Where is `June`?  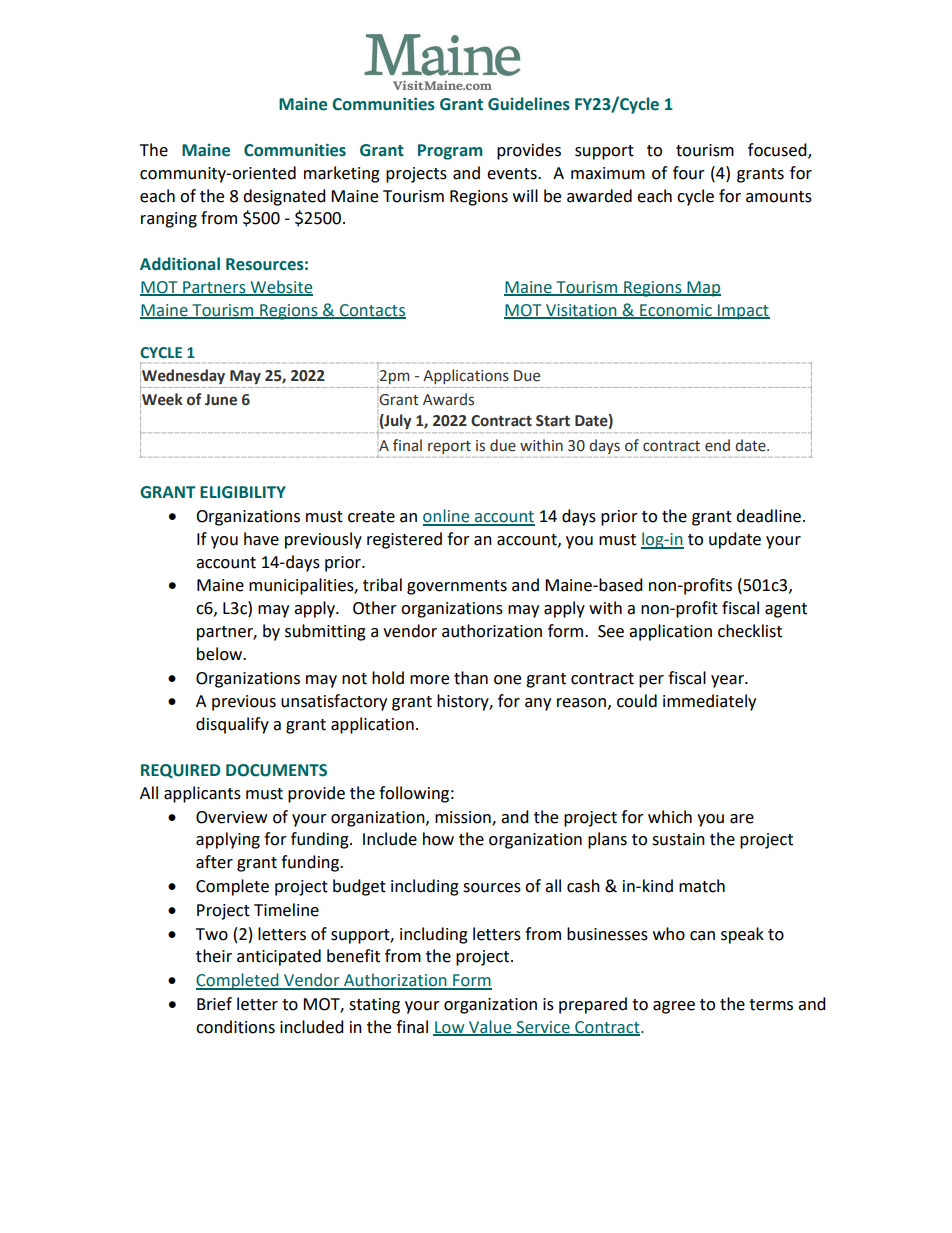
June is located at coordinates (221, 400).
